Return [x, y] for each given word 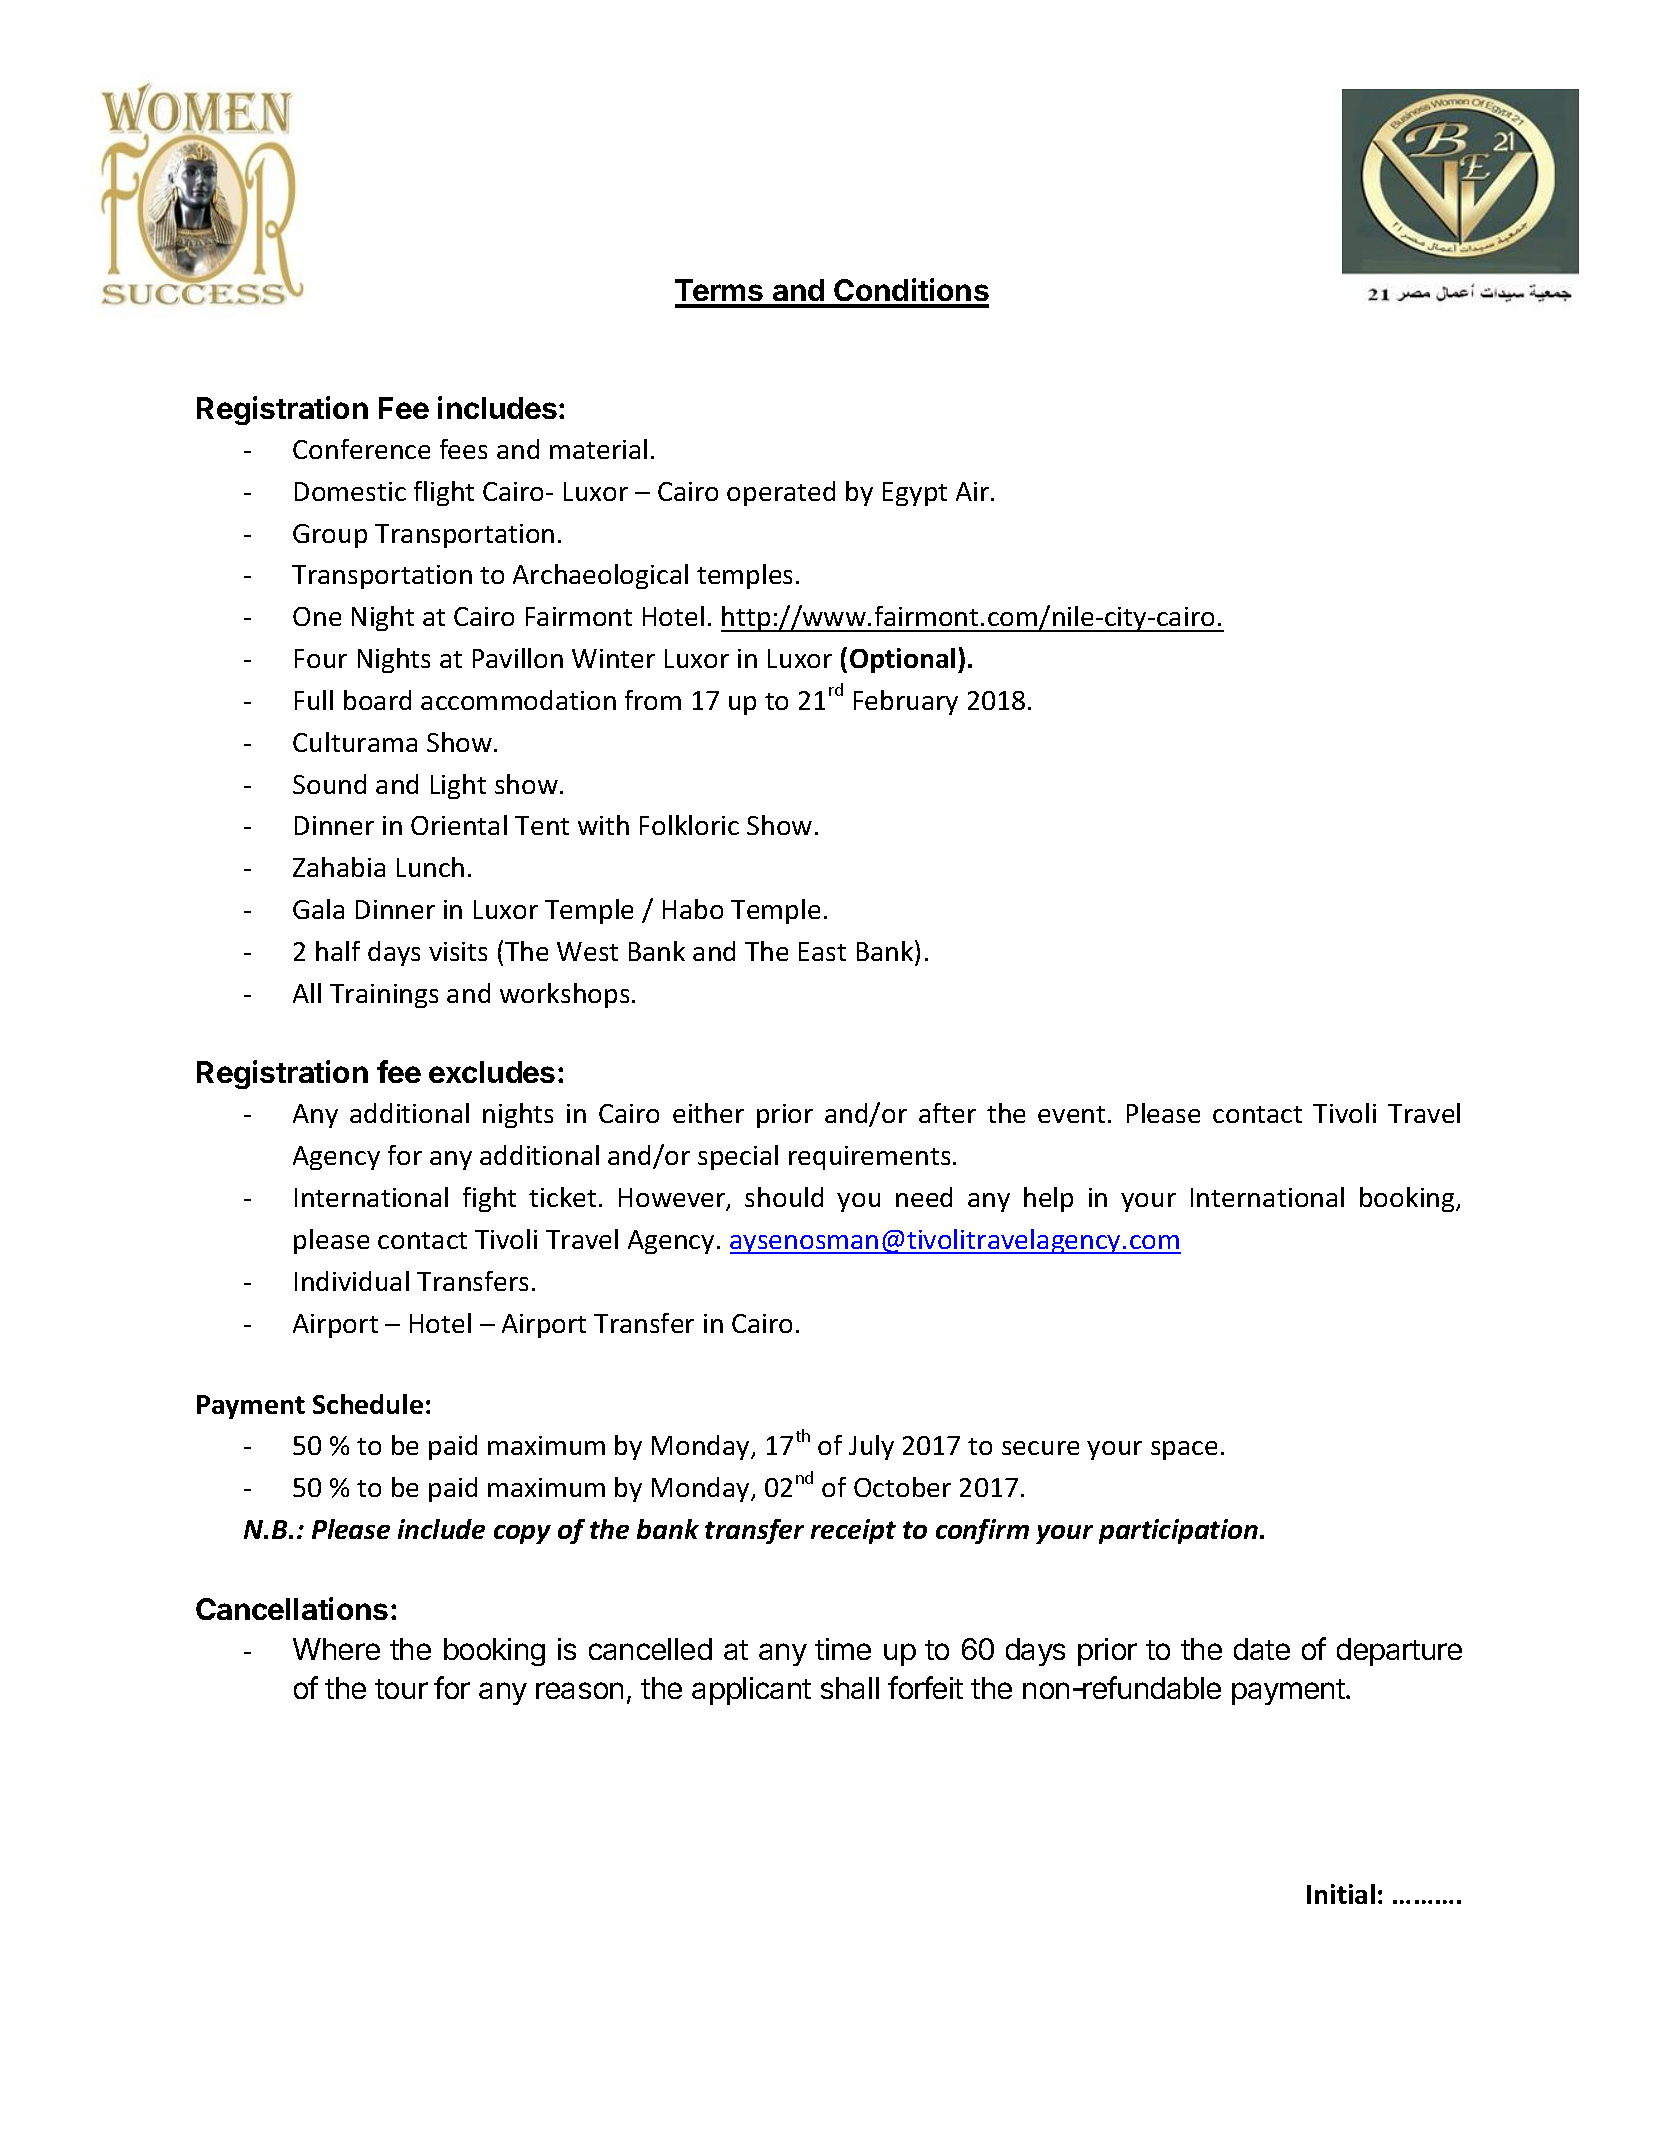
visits [458, 951]
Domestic [350, 491]
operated [781, 493]
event [1071, 1114]
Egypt [915, 494]
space [1184, 1450]
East [822, 951]
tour [401, 1689]
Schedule [368, 1404]
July [871, 1447]
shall [850, 1688]
